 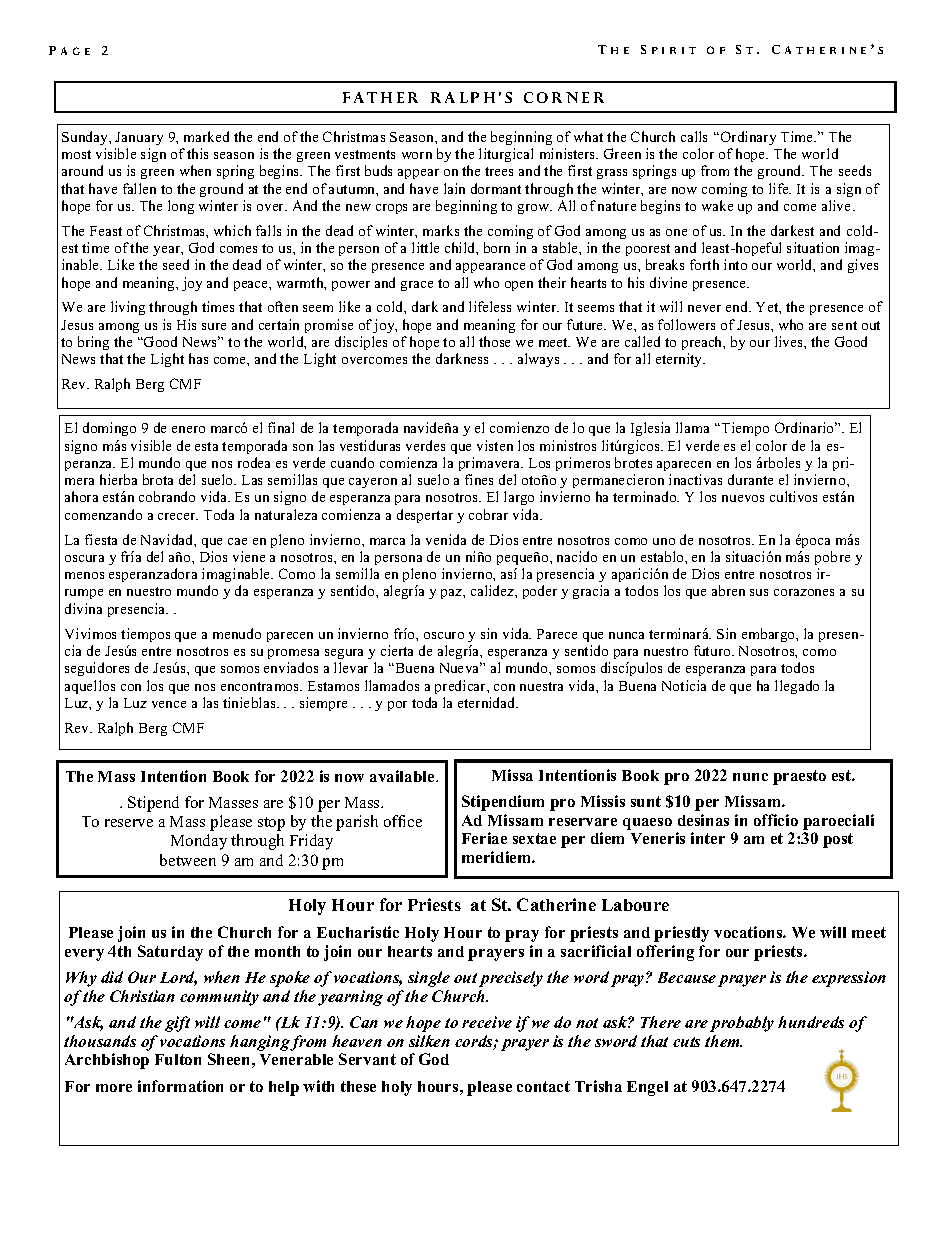 I want to click on those, so click(x=494, y=341).
